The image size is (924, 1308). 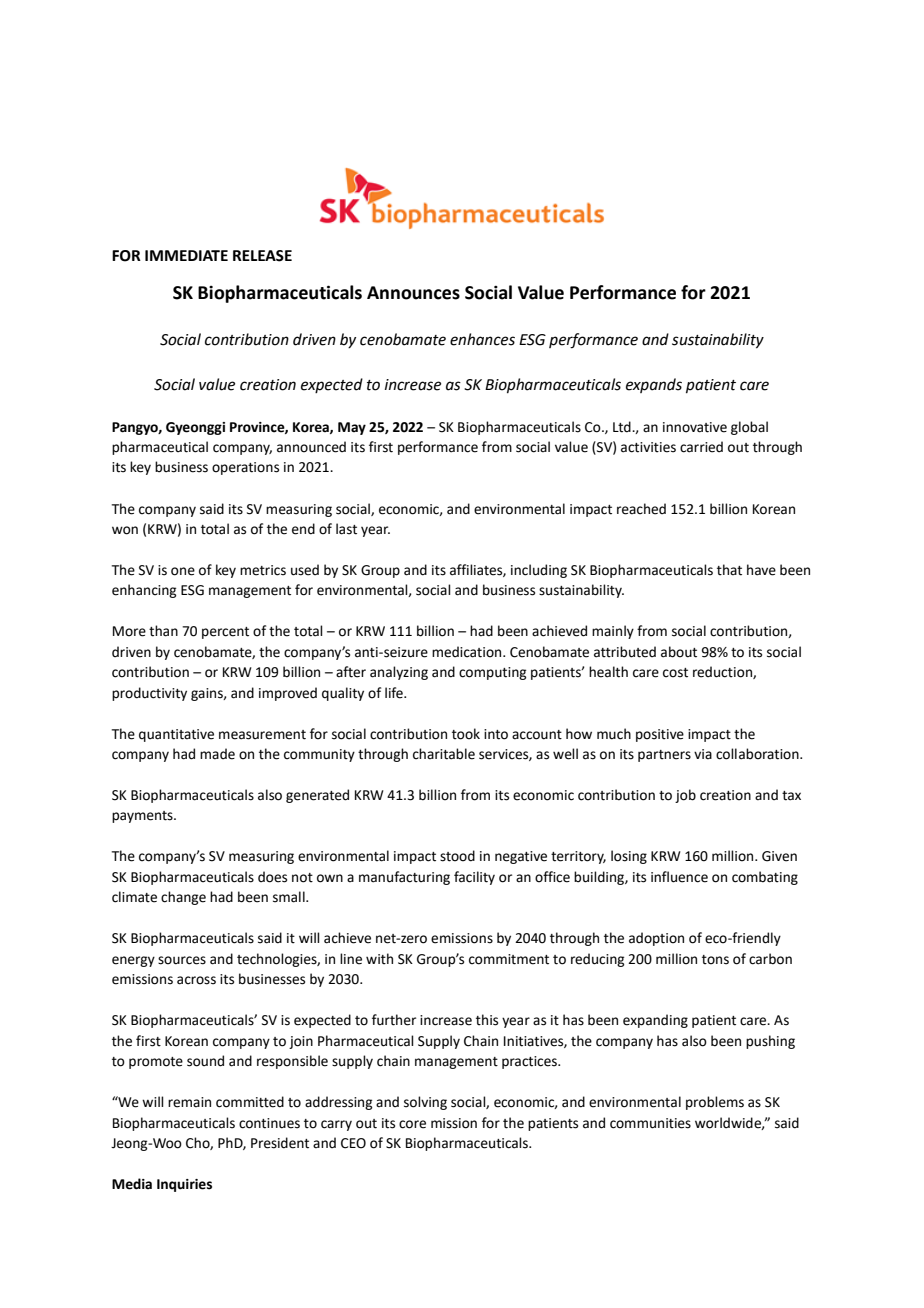 I want to click on communities, so click(x=650, y=1123).
